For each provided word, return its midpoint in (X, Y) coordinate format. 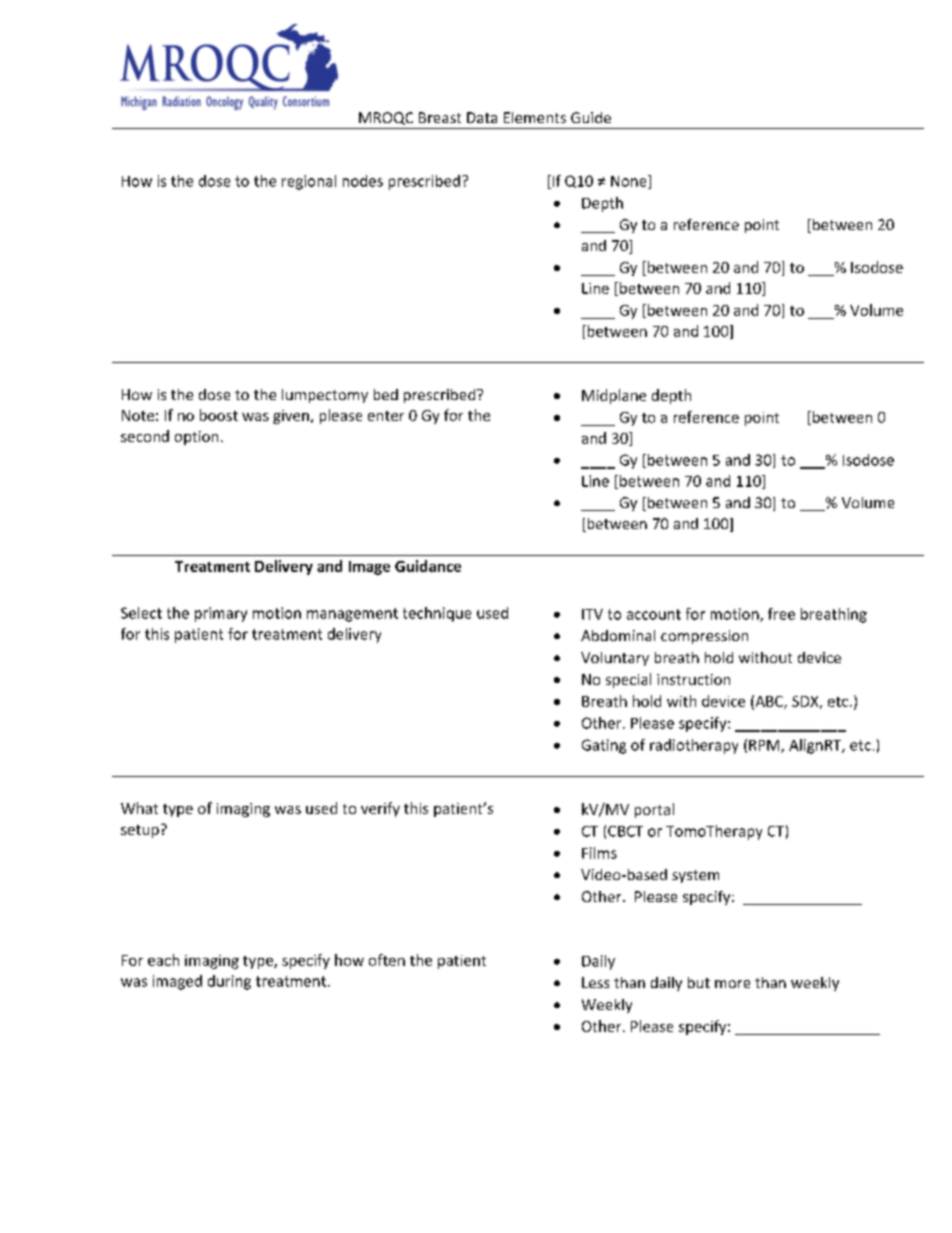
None (630, 182)
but (699, 982)
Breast (440, 117)
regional (309, 182)
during (229, 982)
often (387, 960)
